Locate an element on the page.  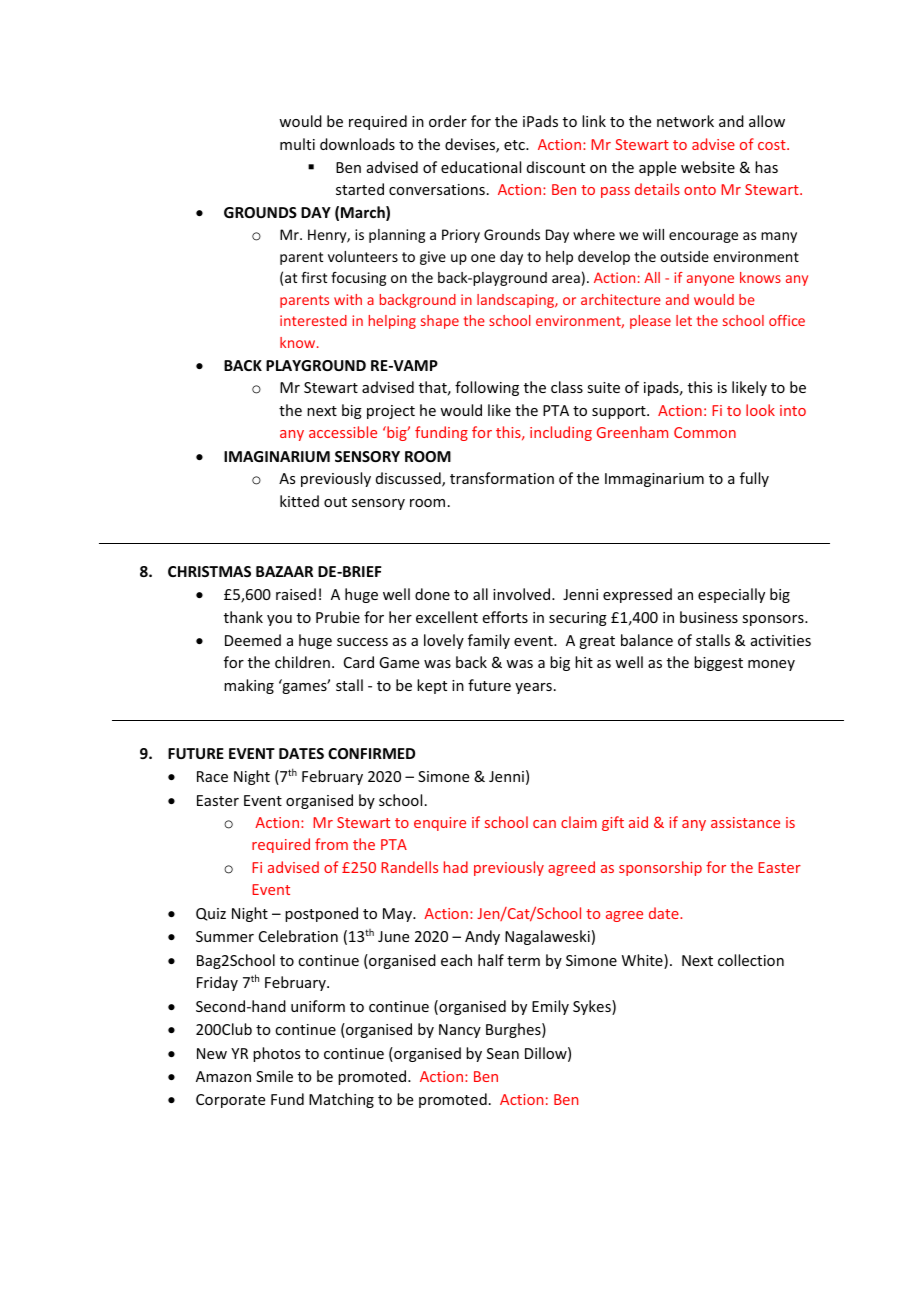
kitted is located at coordinates (299, 501).
